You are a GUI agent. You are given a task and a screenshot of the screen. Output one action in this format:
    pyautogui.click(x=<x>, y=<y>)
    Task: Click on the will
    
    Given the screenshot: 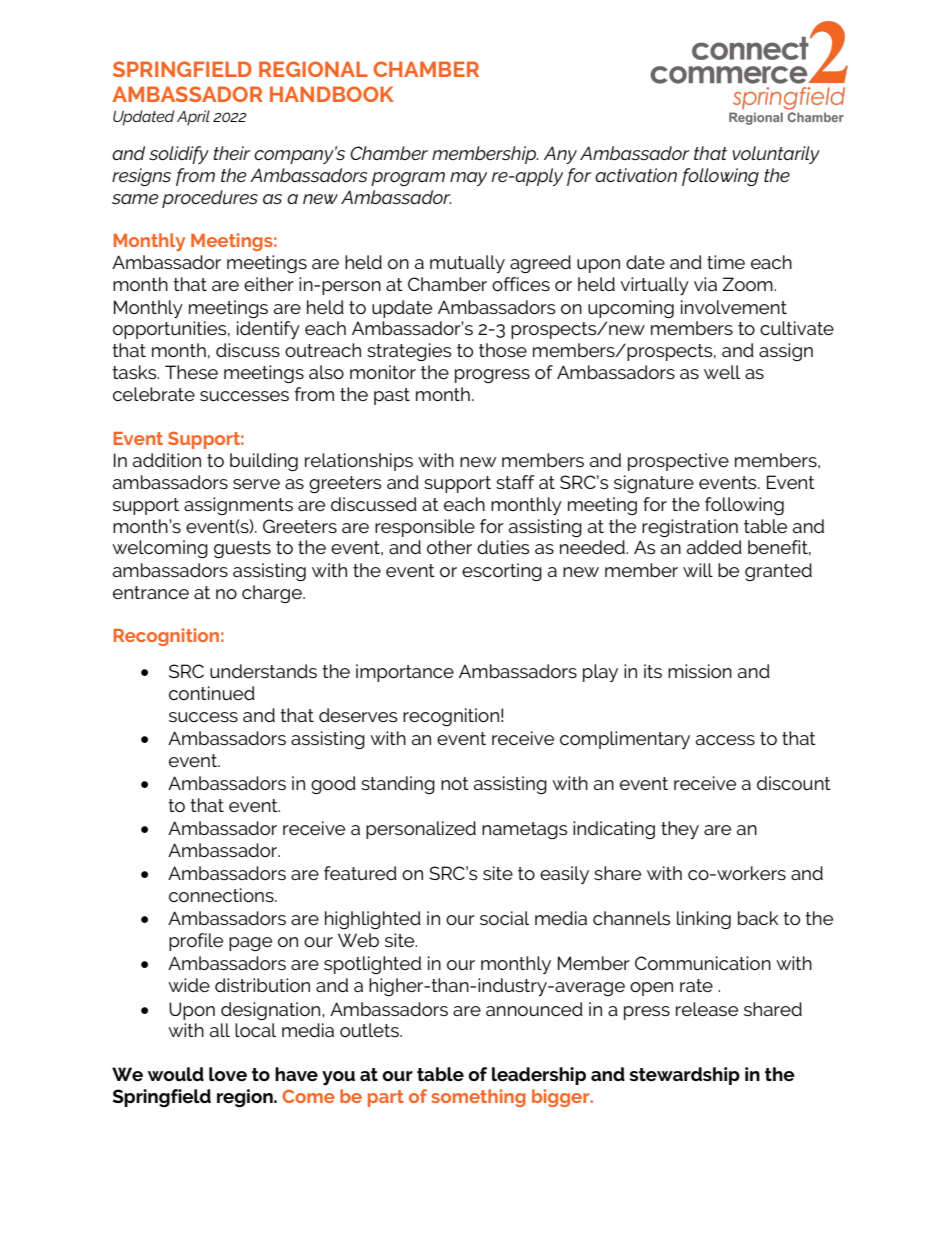 What is the action you would take?
    pyautogui.click(x=698, y=570)
